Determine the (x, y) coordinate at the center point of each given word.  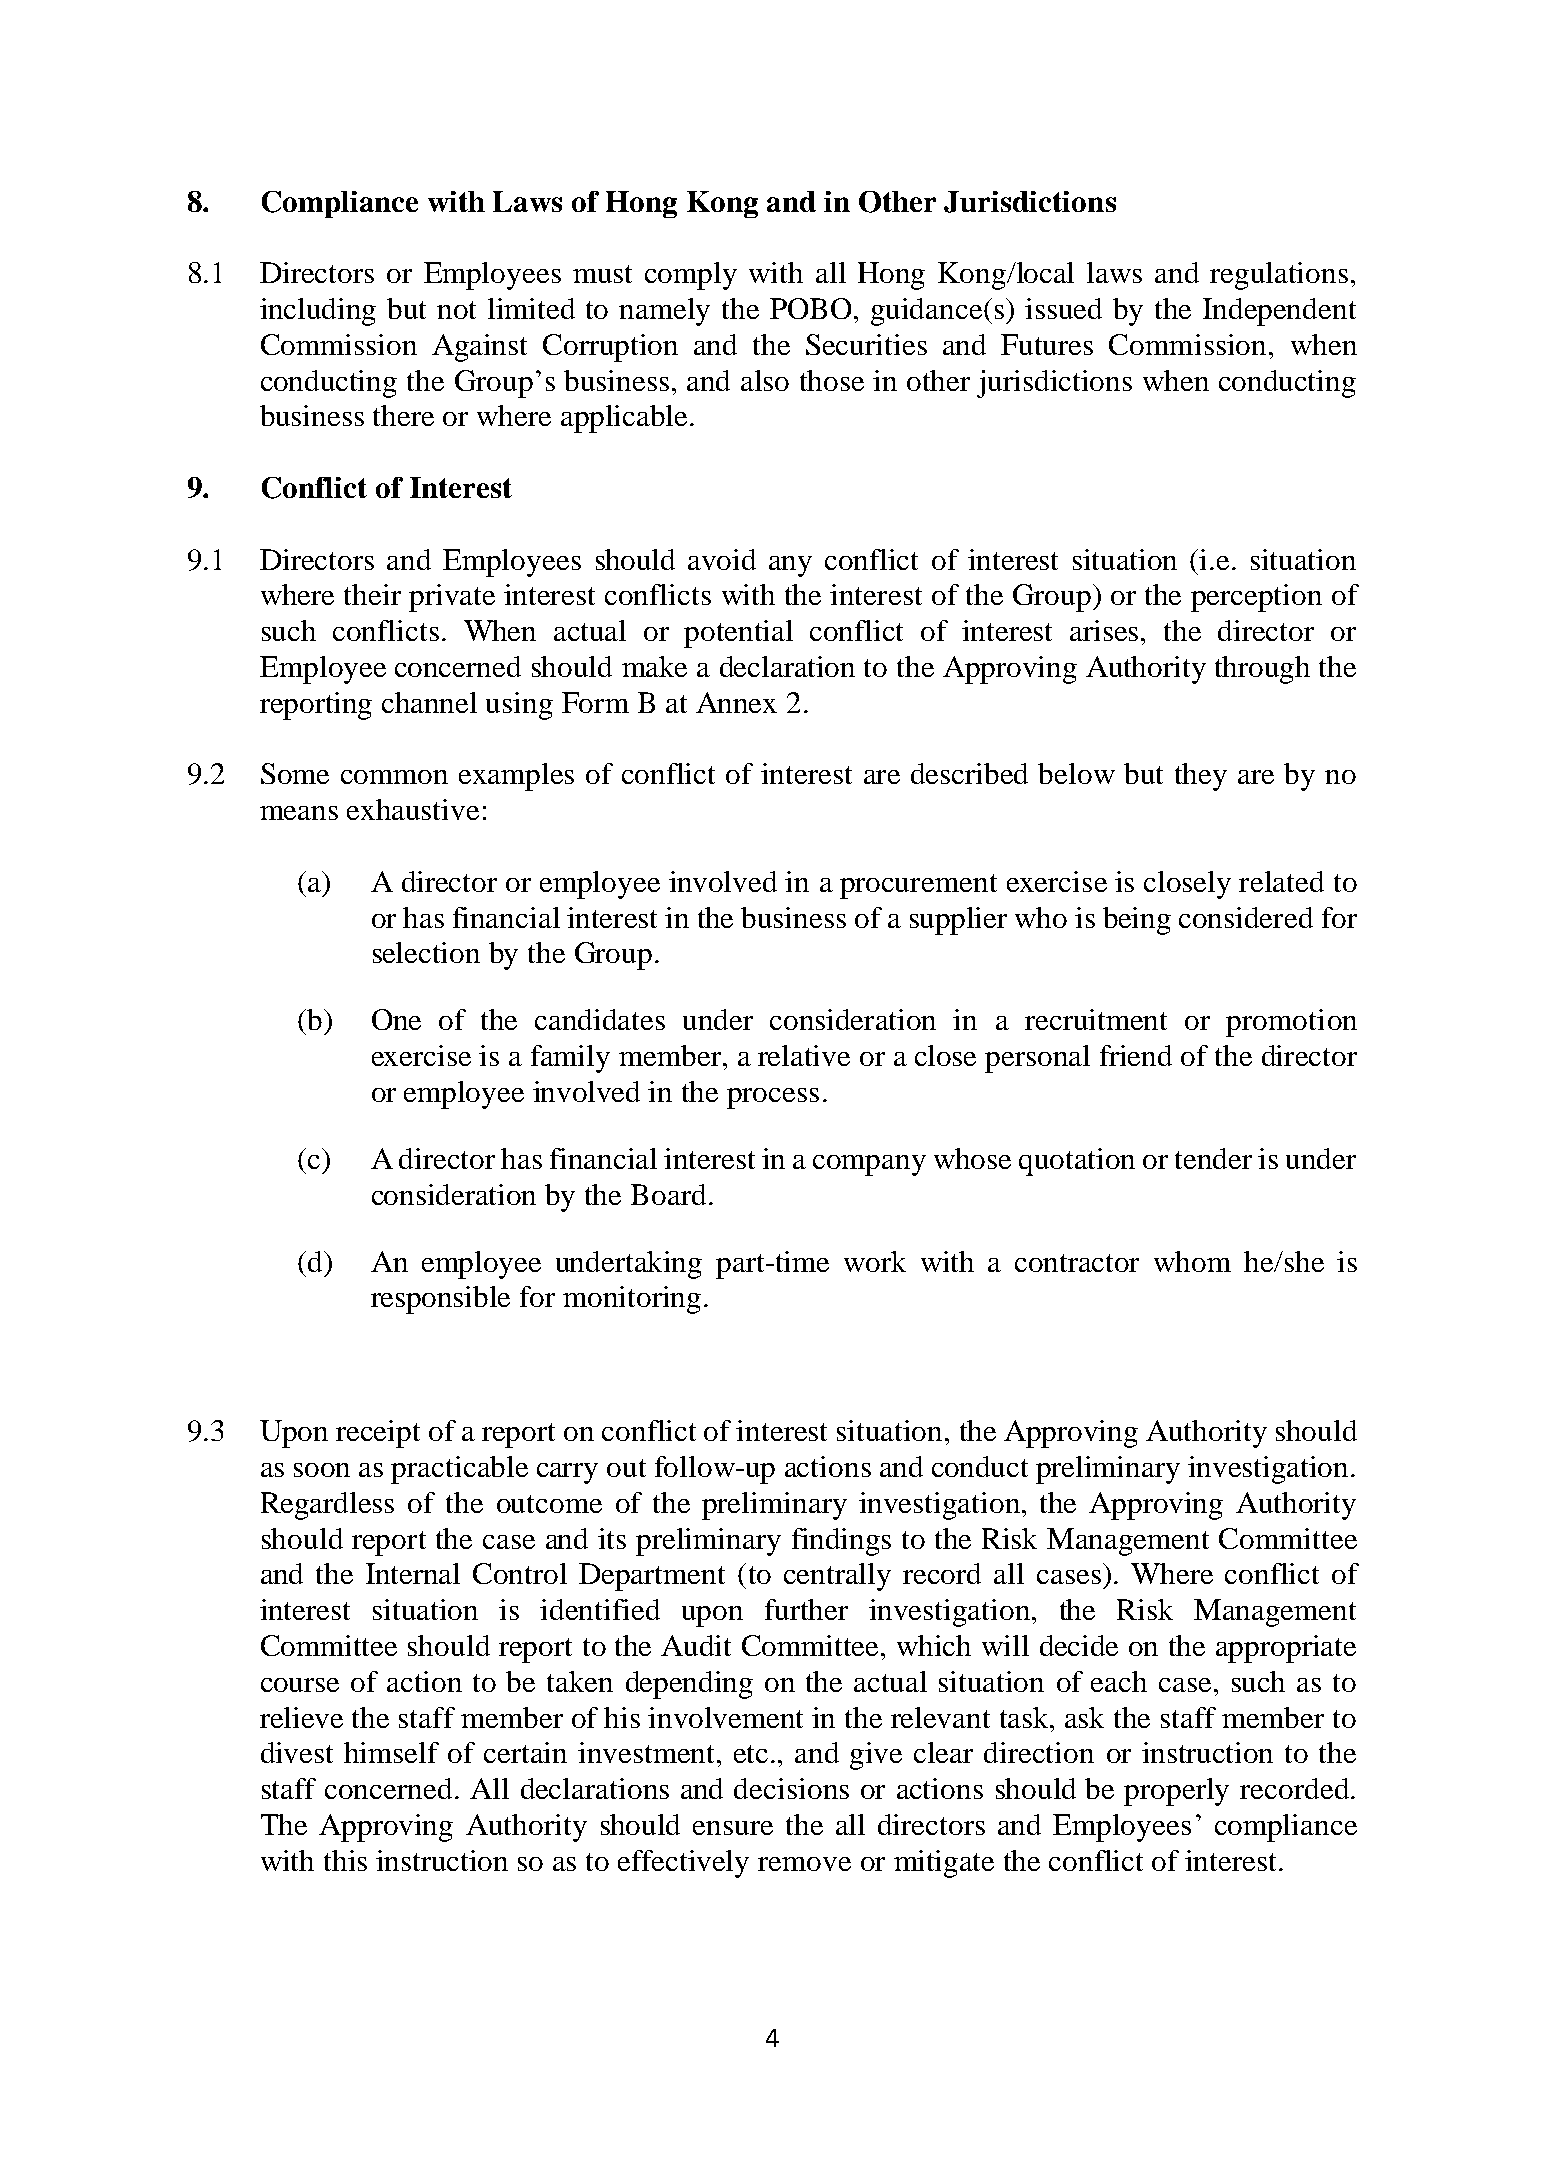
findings (841, 1542)
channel (429, 702)
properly (1176, 1792)
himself (391, 1752)
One (396, 1019)
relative (804, 1055)
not (456, 310)
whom (1192, 1261)
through (1262, 670)
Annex (736, 702)
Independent (1279, 312)
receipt (378, 1434)
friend (1136, 1055)
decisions (791, 1788)
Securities (866, 344)
